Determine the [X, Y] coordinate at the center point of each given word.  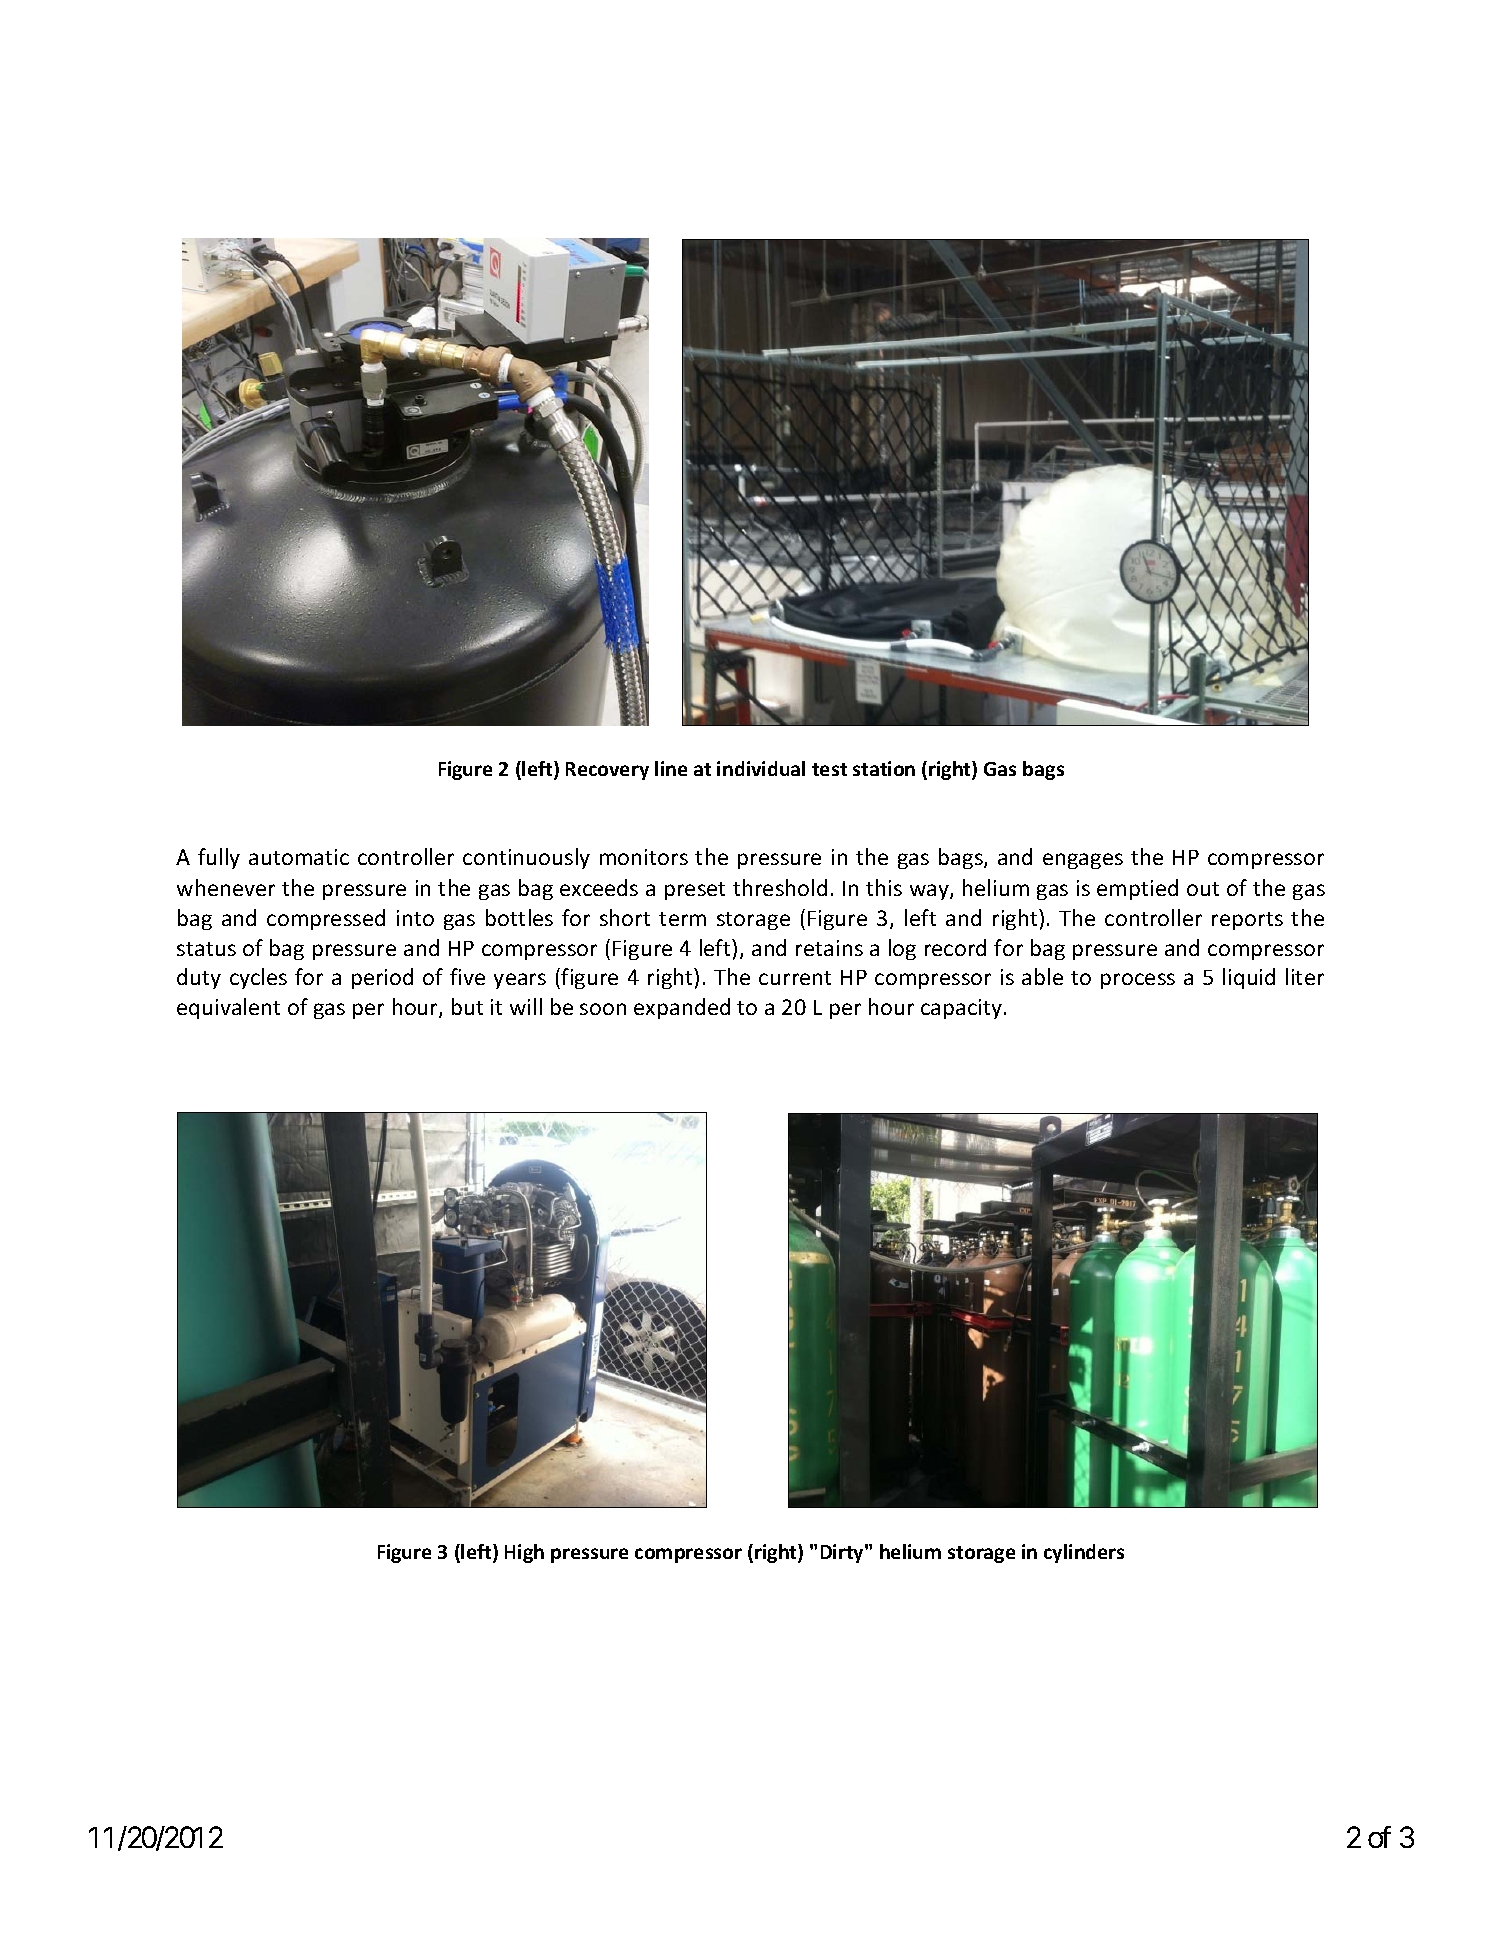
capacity [961, 1009]
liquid [1249, 978]
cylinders [1084, 1553]
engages [1083, 861]
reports [1247, 921]
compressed [326, 919]
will [526, 1006]
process [1138, 981]
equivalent [228, 1008]
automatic [299, 857]
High [524, 1553]
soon [603, 1009]
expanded [682, 1008]
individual [761, 768]
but [467, 1006]
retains [829, 948]
